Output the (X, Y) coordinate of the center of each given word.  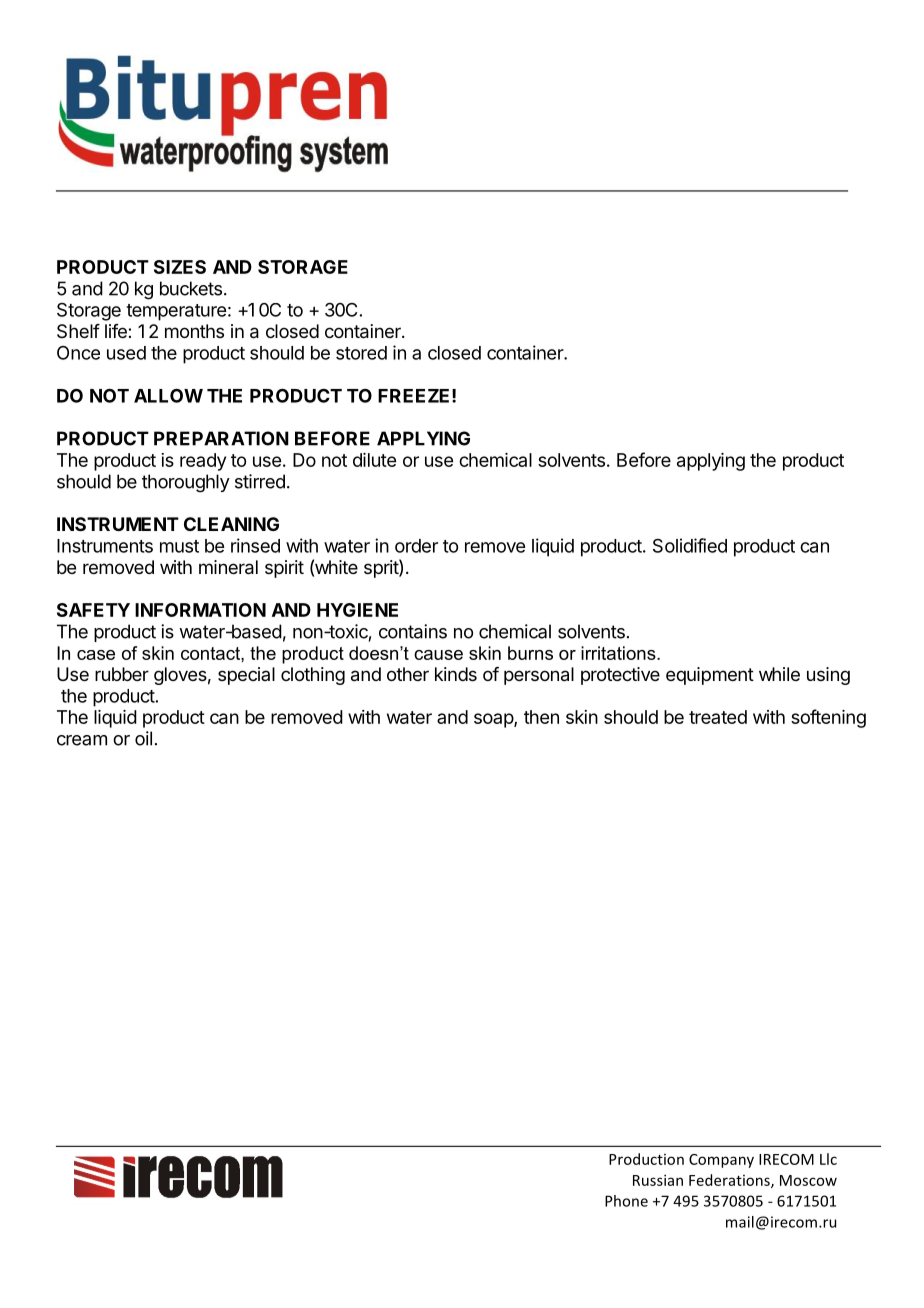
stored (361, 353)
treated (718, 717)
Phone (626, 1201)
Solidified (690, 545)
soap (494, 720)
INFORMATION (200, 610)
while (779, 674)
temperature (176, 312)
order (416, 546)
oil (143, 738)
